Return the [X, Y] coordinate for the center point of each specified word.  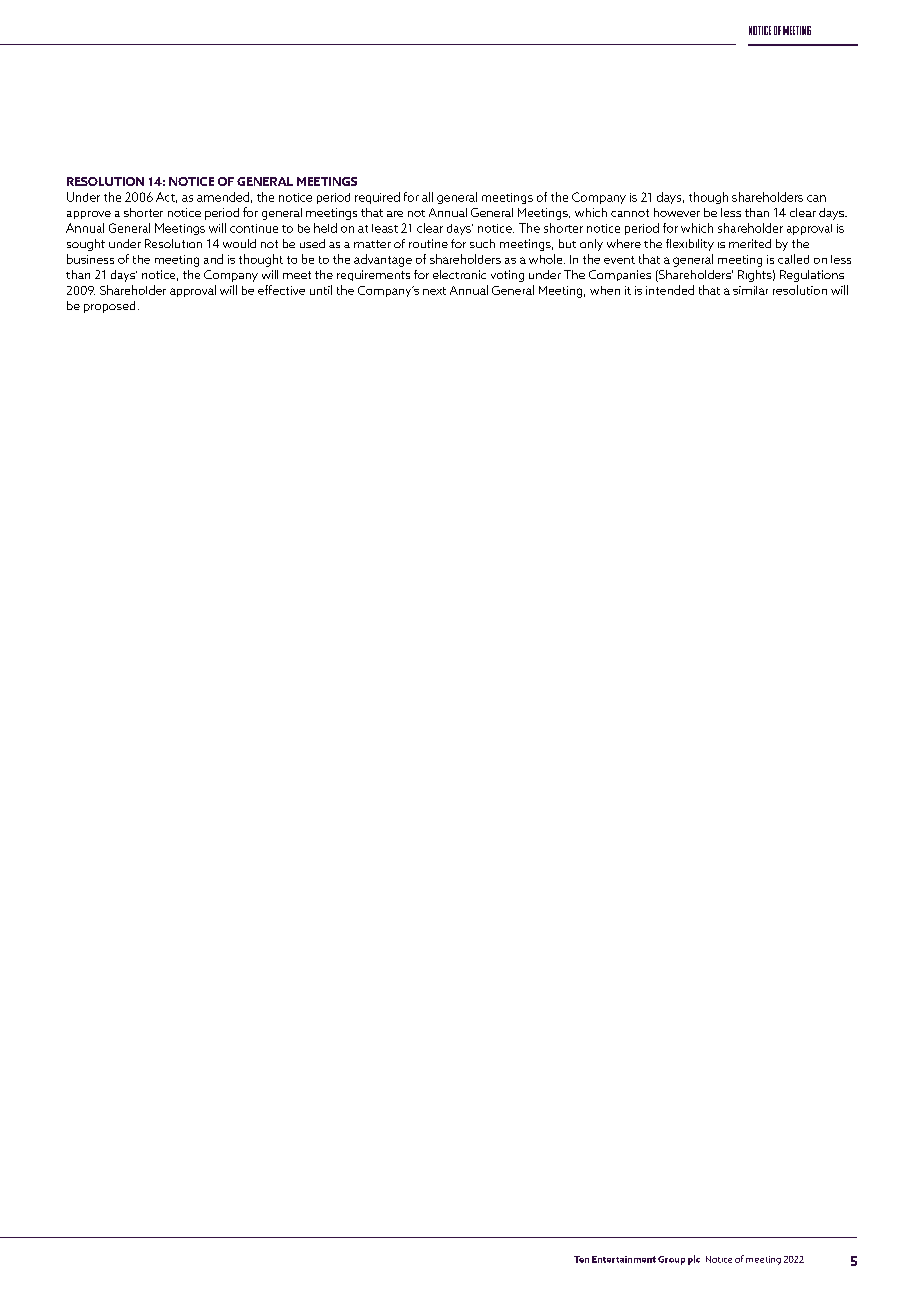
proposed [109, 307]
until [321, 290]
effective [281, 290]
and [213, 259]
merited [750, 243]
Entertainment [624, 1259]
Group [671, 1260]
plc [694, 1260]
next [434, 291]
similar [750, 290]
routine [428, 243]
